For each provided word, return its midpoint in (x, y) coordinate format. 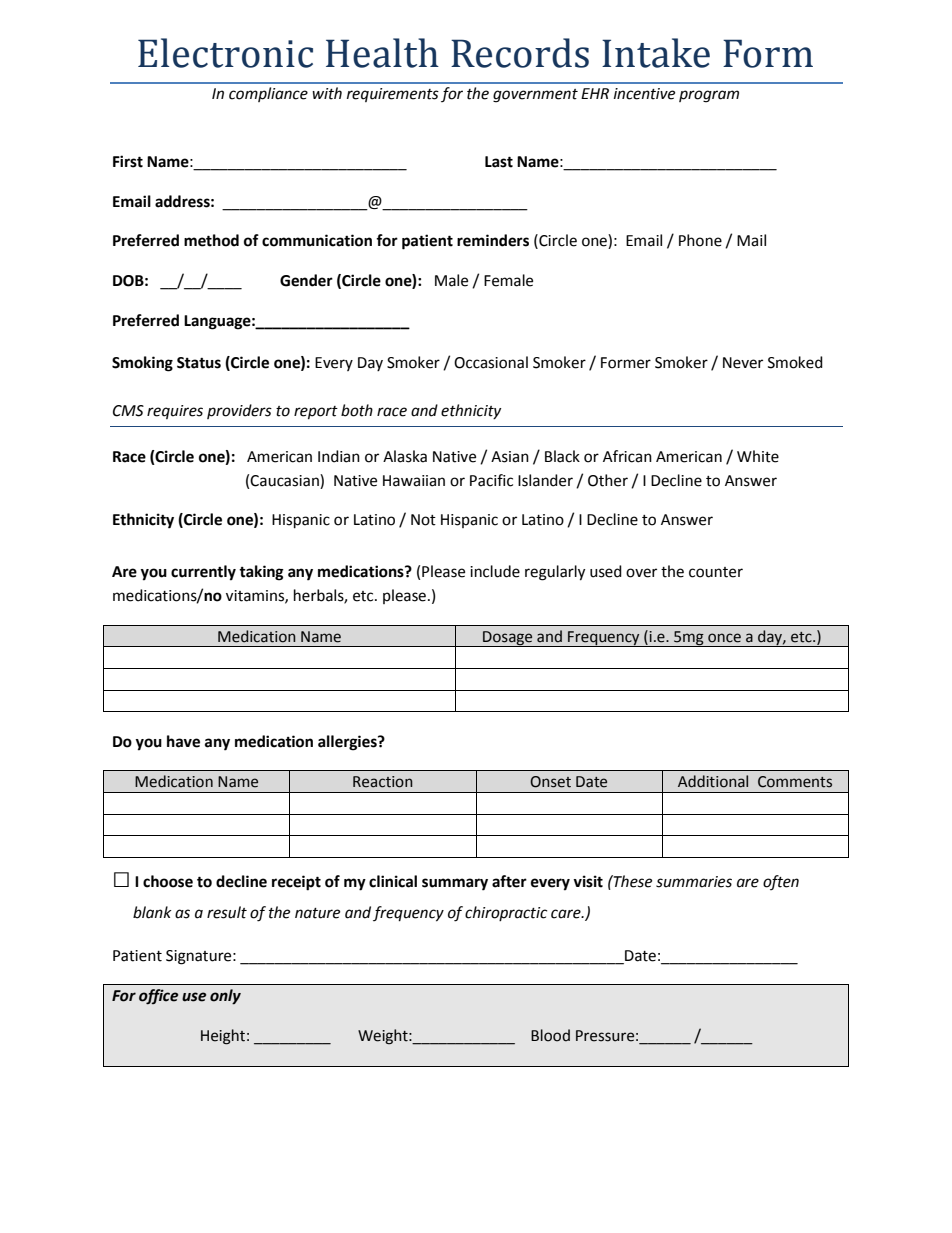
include (495, 571)
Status (199, 363)
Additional (713, 781)
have (183, 741)
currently (203, 573)
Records (520, 53)
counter (716, 572)
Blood (550, 1035)
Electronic (225, 53)
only (225, 997)
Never (743, 363)
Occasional (491, 362)
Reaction (383, 782)
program (709, 96)
